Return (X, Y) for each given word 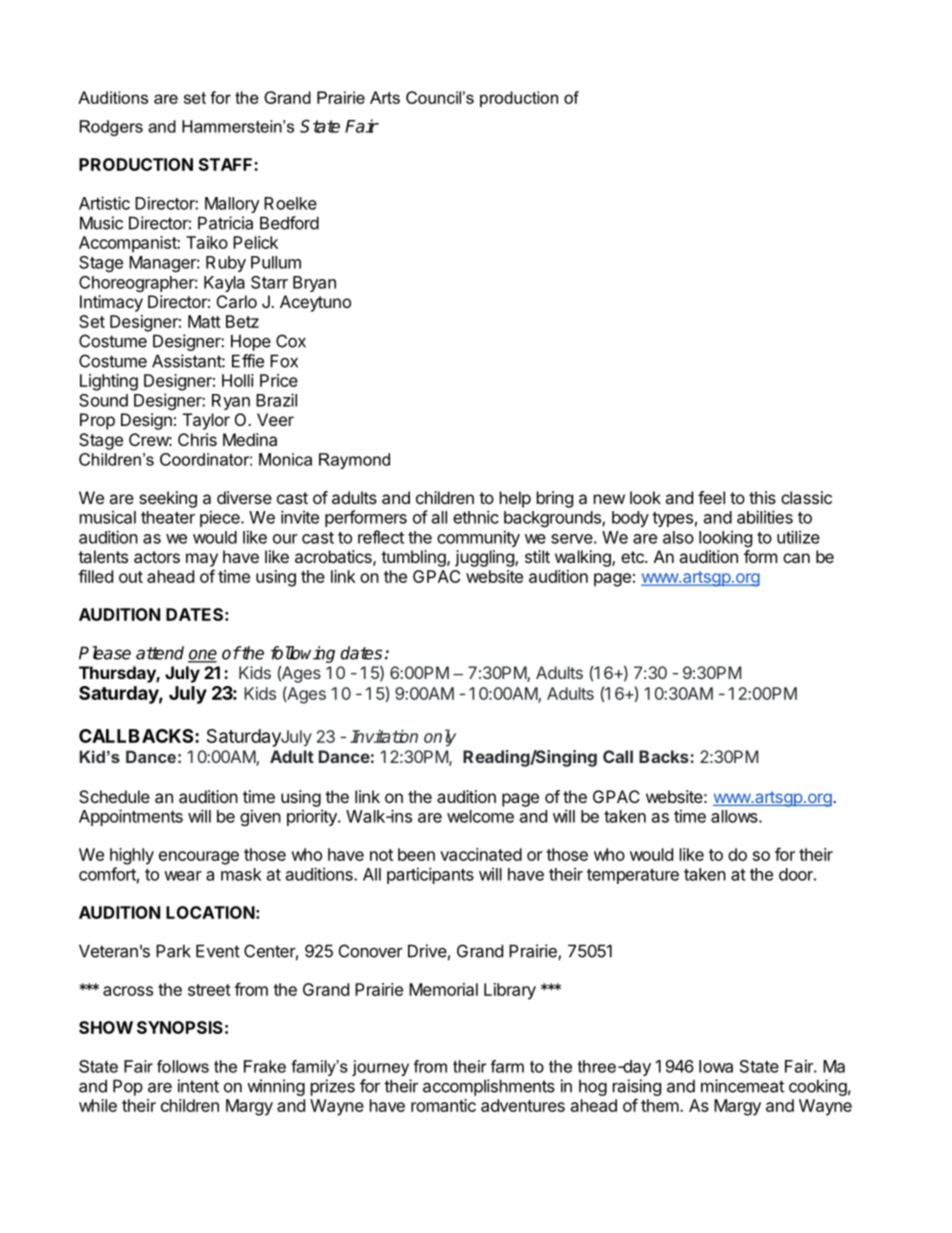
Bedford (289, 223)
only (440, 738)
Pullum (276, 262)
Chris (197, 439)
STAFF (227, 164)
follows (183, 1066)
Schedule (114, 796)
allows (735, 816)
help (515, 499)
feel (711, 497)
